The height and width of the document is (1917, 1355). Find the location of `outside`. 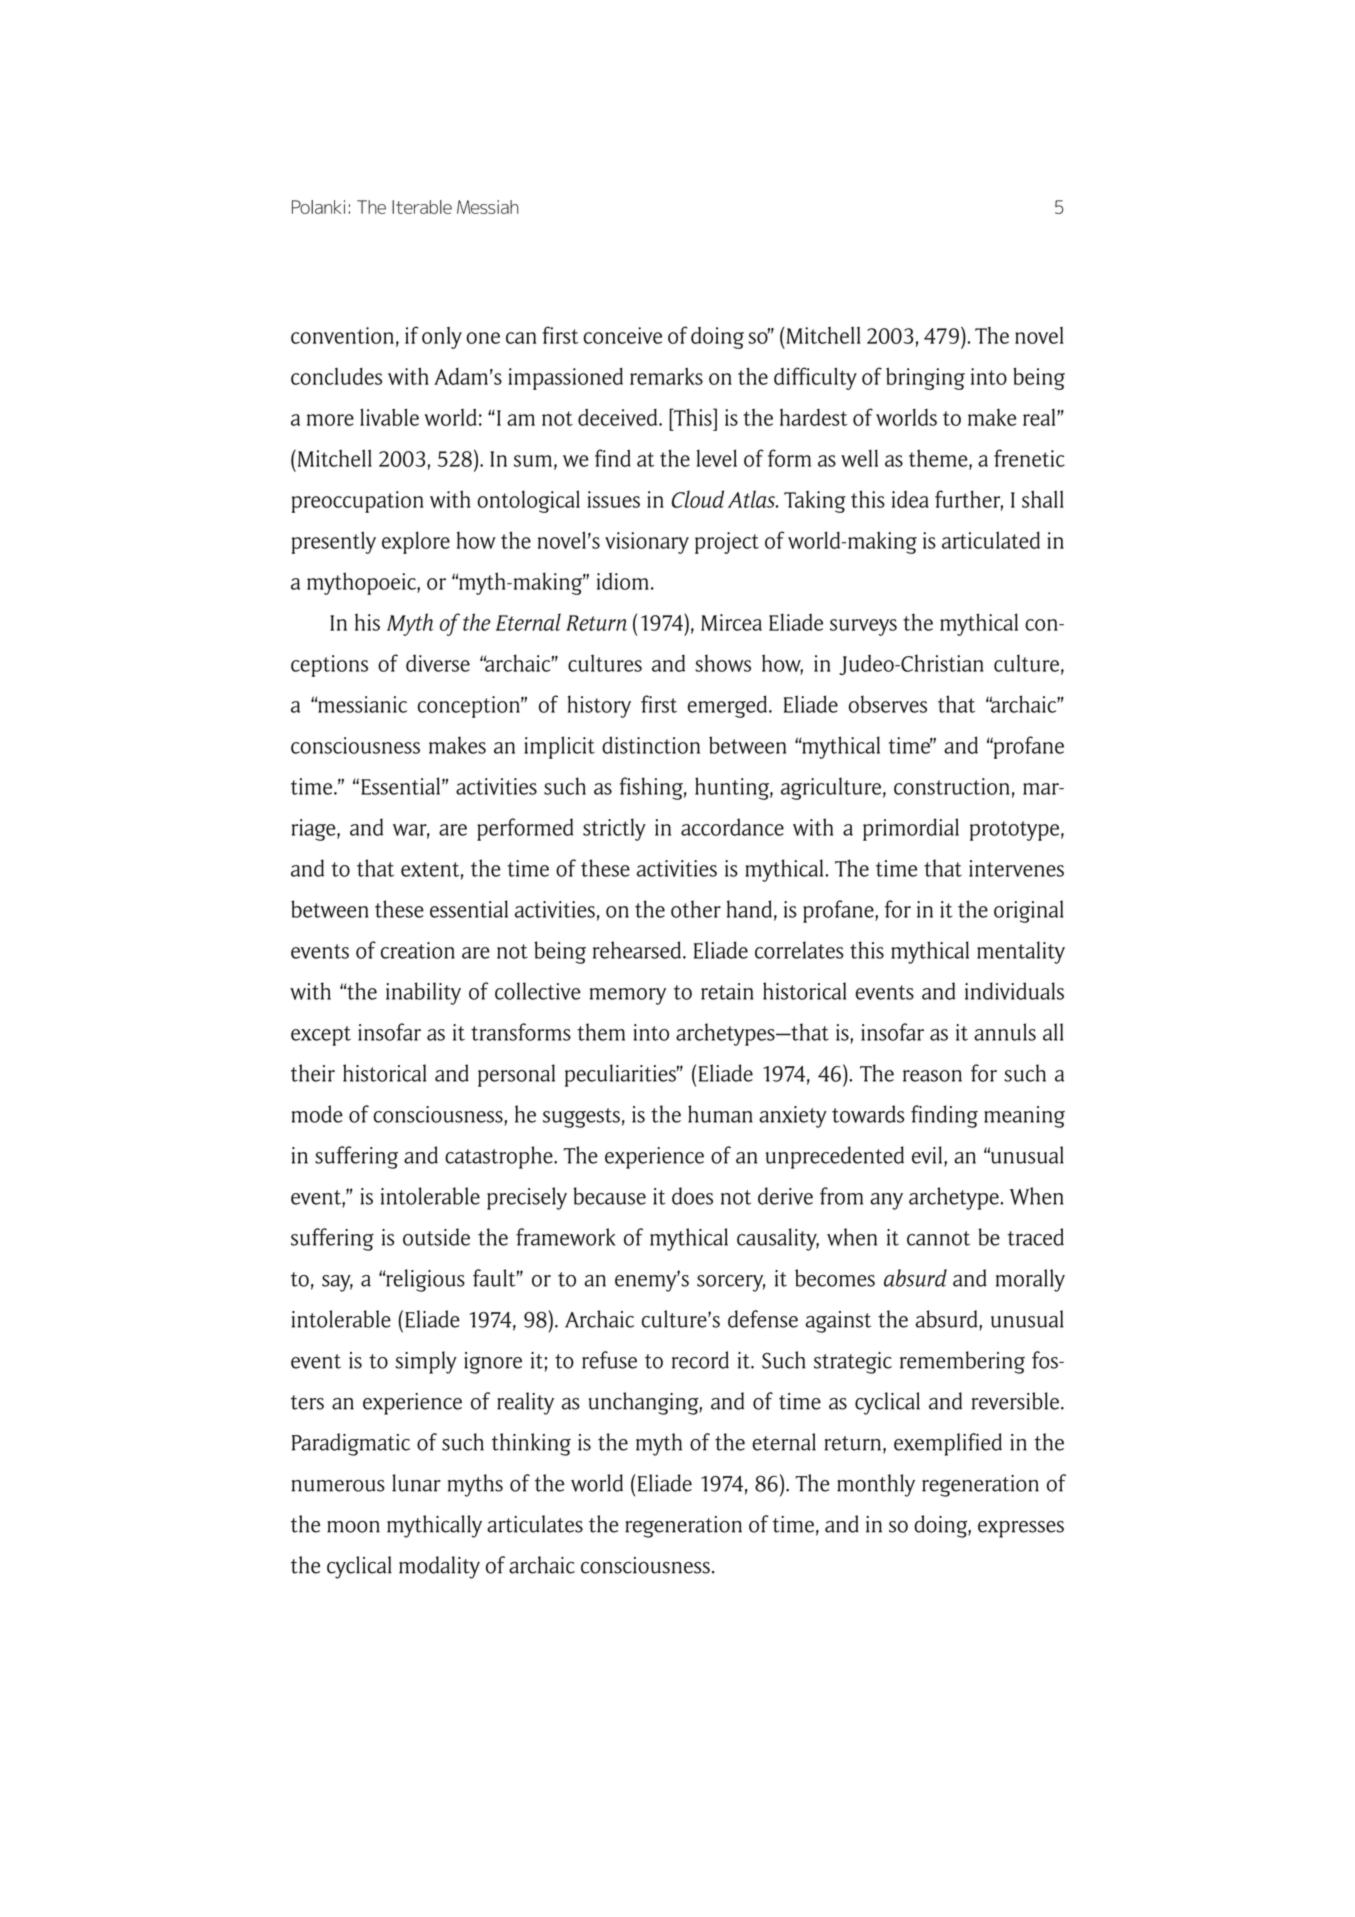

outside is located at coordinates (436, 1237).
